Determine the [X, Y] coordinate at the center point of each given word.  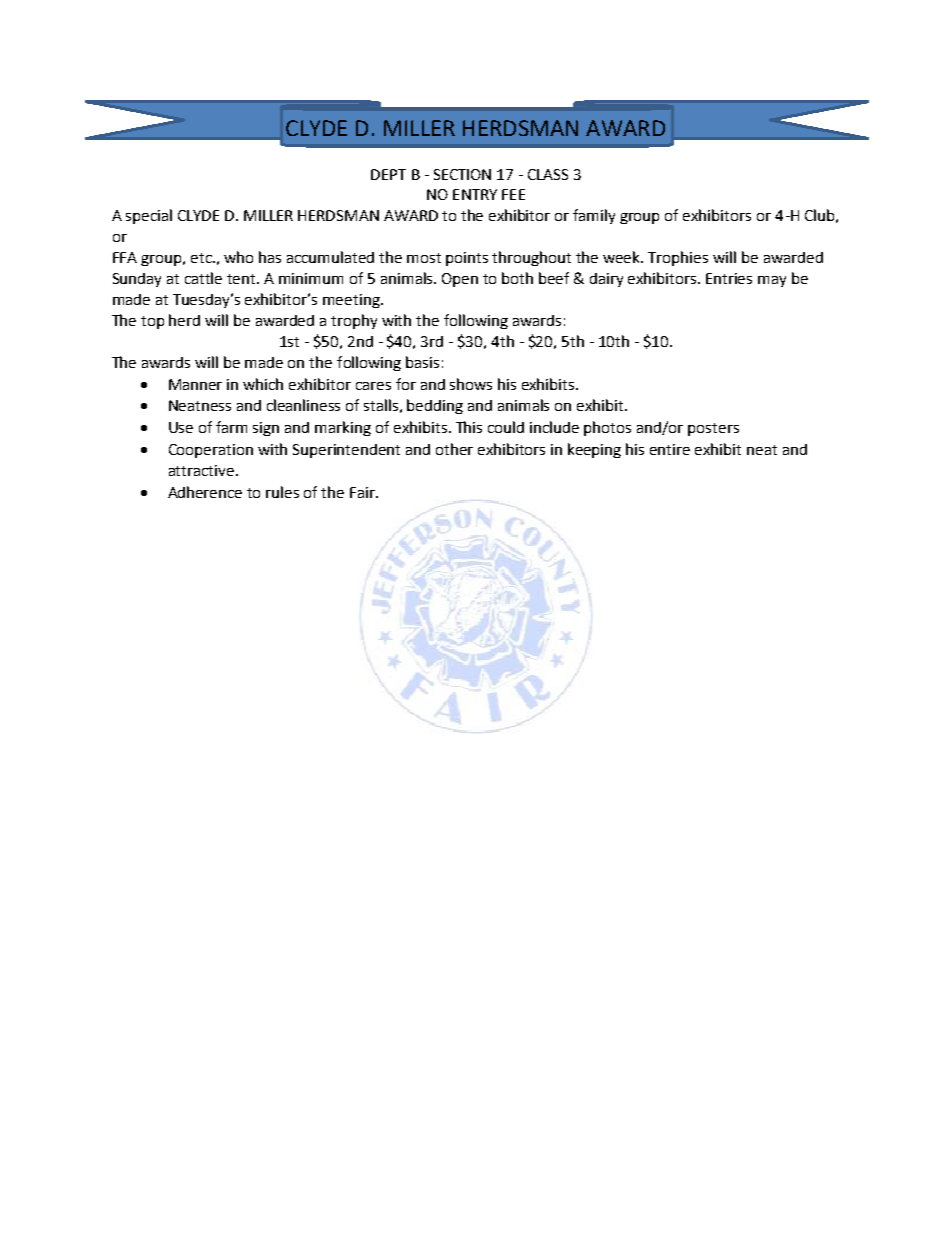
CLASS [548, 174]
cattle [203, 278]
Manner [195, 384]
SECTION [462, 174]
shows [471, 384]
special [149, 216]
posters [713, 429]
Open [460, 280]
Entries [729, 278]
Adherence [205, 492]
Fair [363, 492]
